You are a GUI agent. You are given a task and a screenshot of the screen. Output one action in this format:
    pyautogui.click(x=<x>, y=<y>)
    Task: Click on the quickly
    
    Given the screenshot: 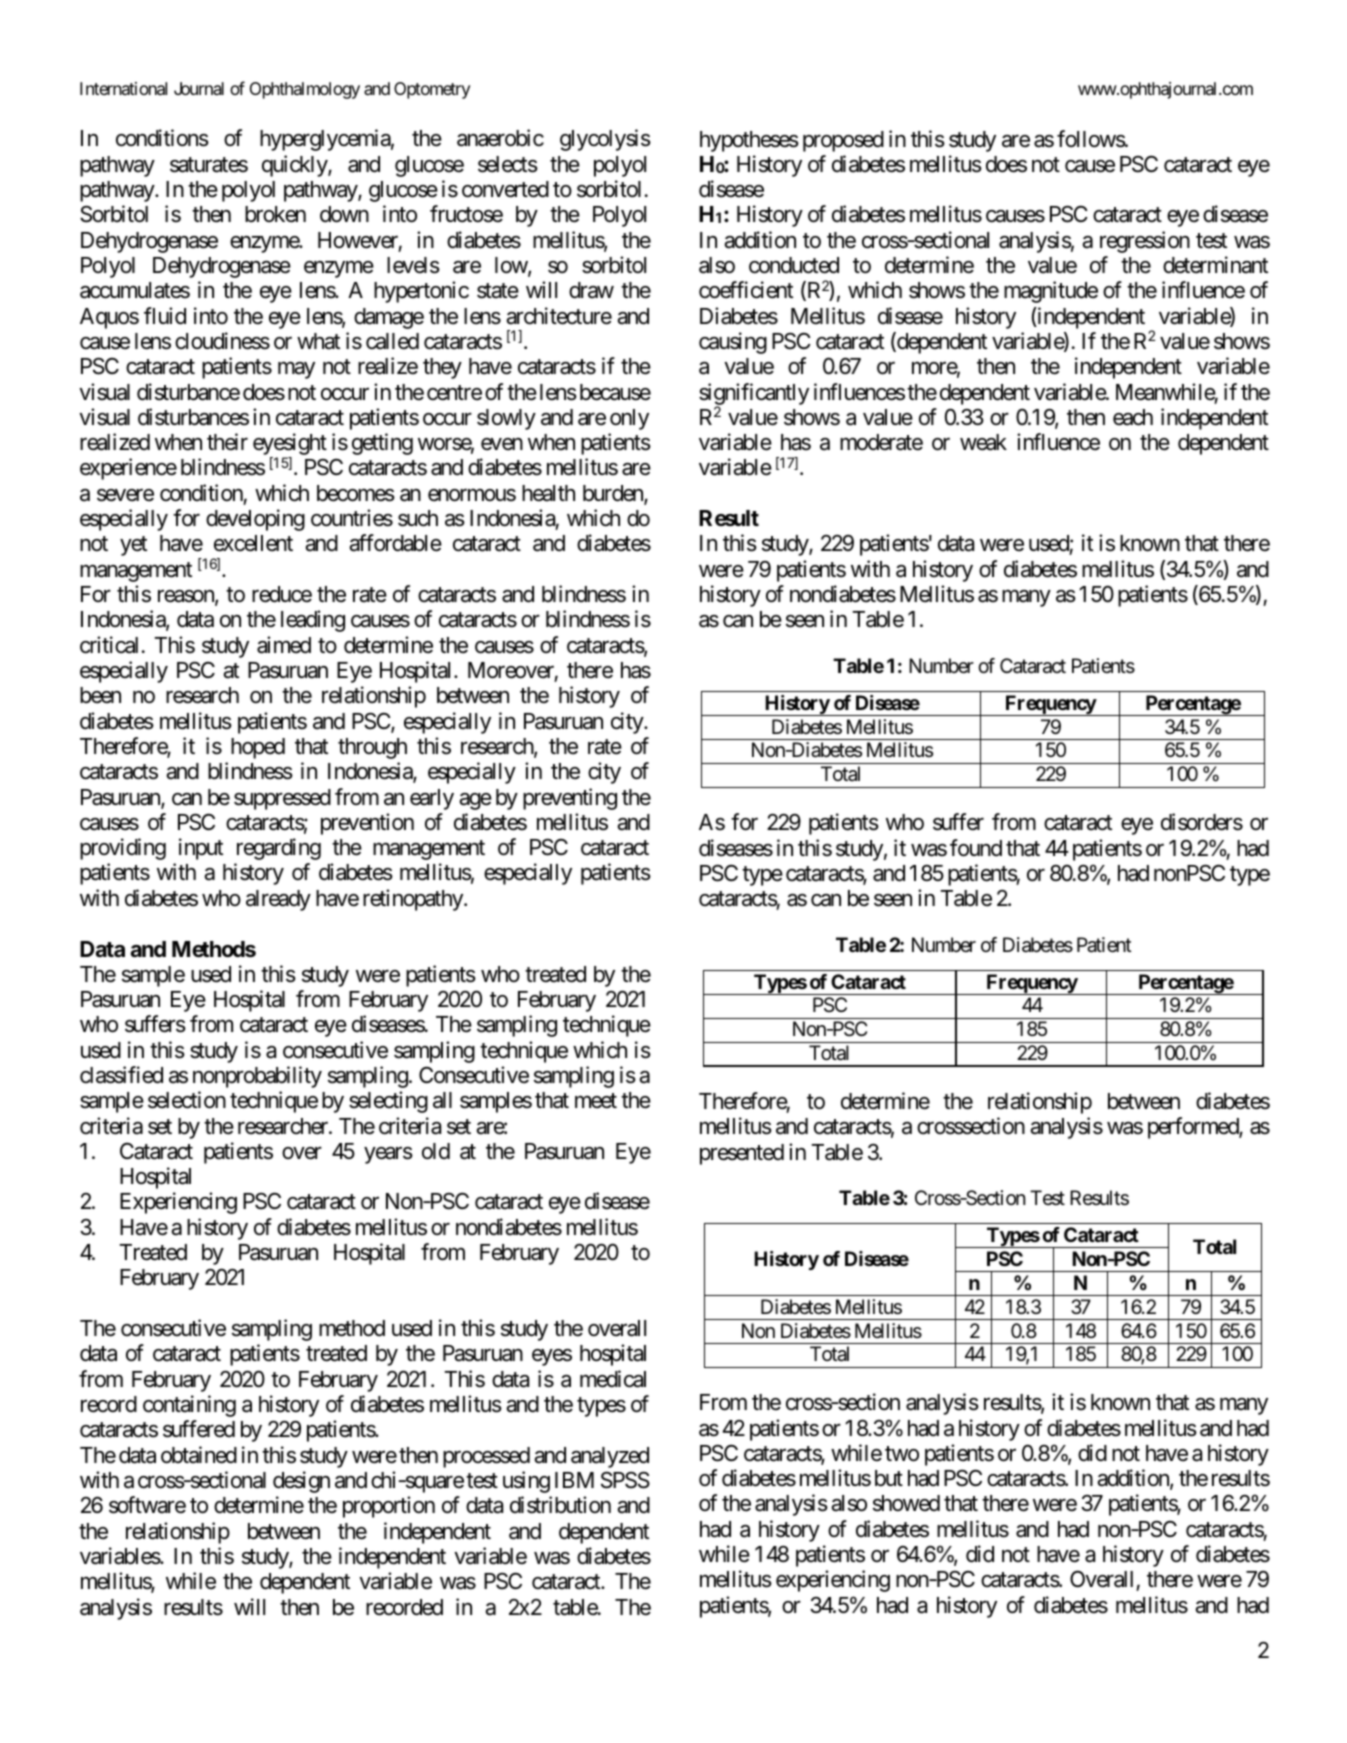 What is the action you would take?
    pyautogui.click(x=295, y=166)
